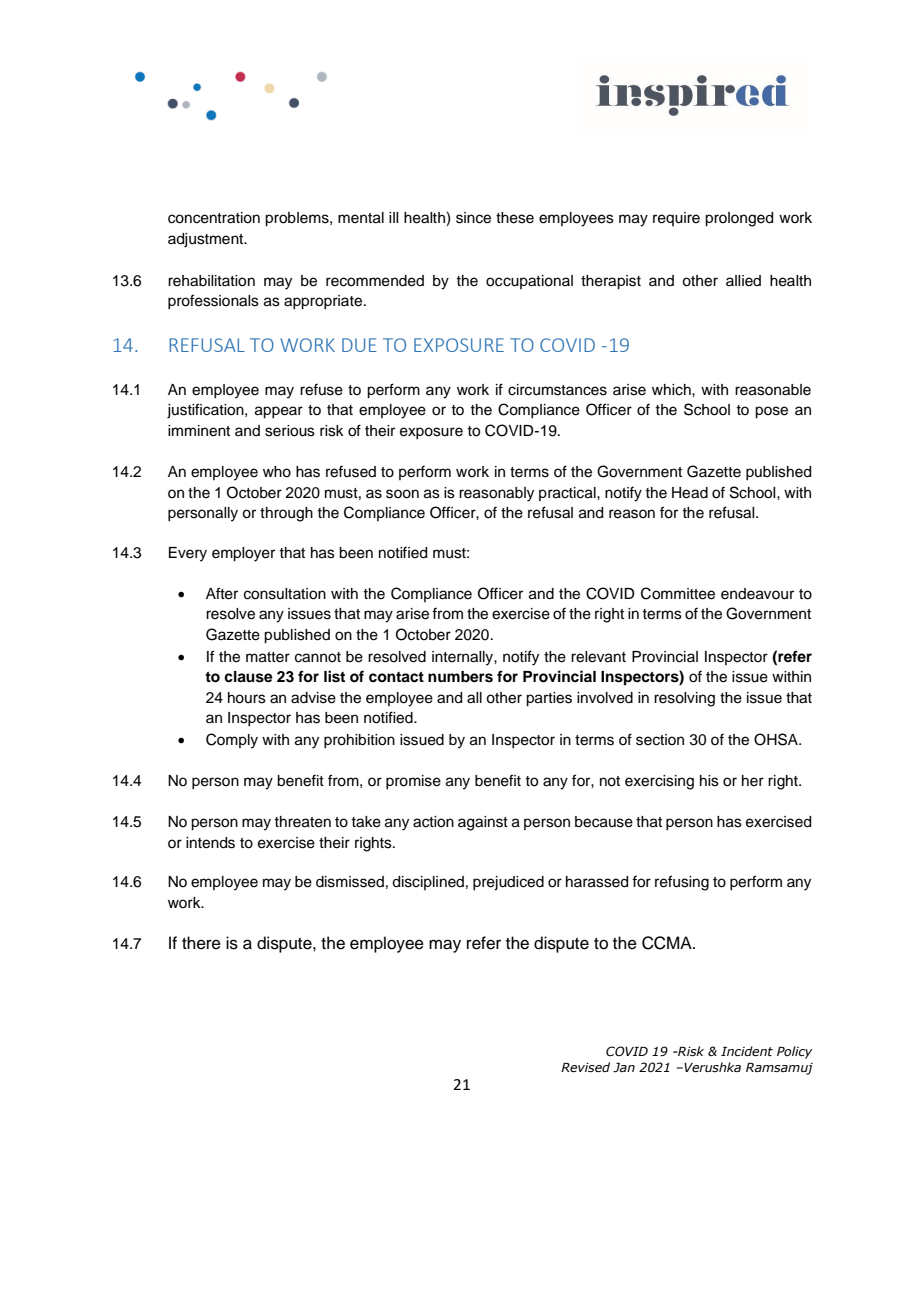 This page has height=1307, width=924. Describe the element at coordinates (473, 218) in the page. I see `since` at that location.
